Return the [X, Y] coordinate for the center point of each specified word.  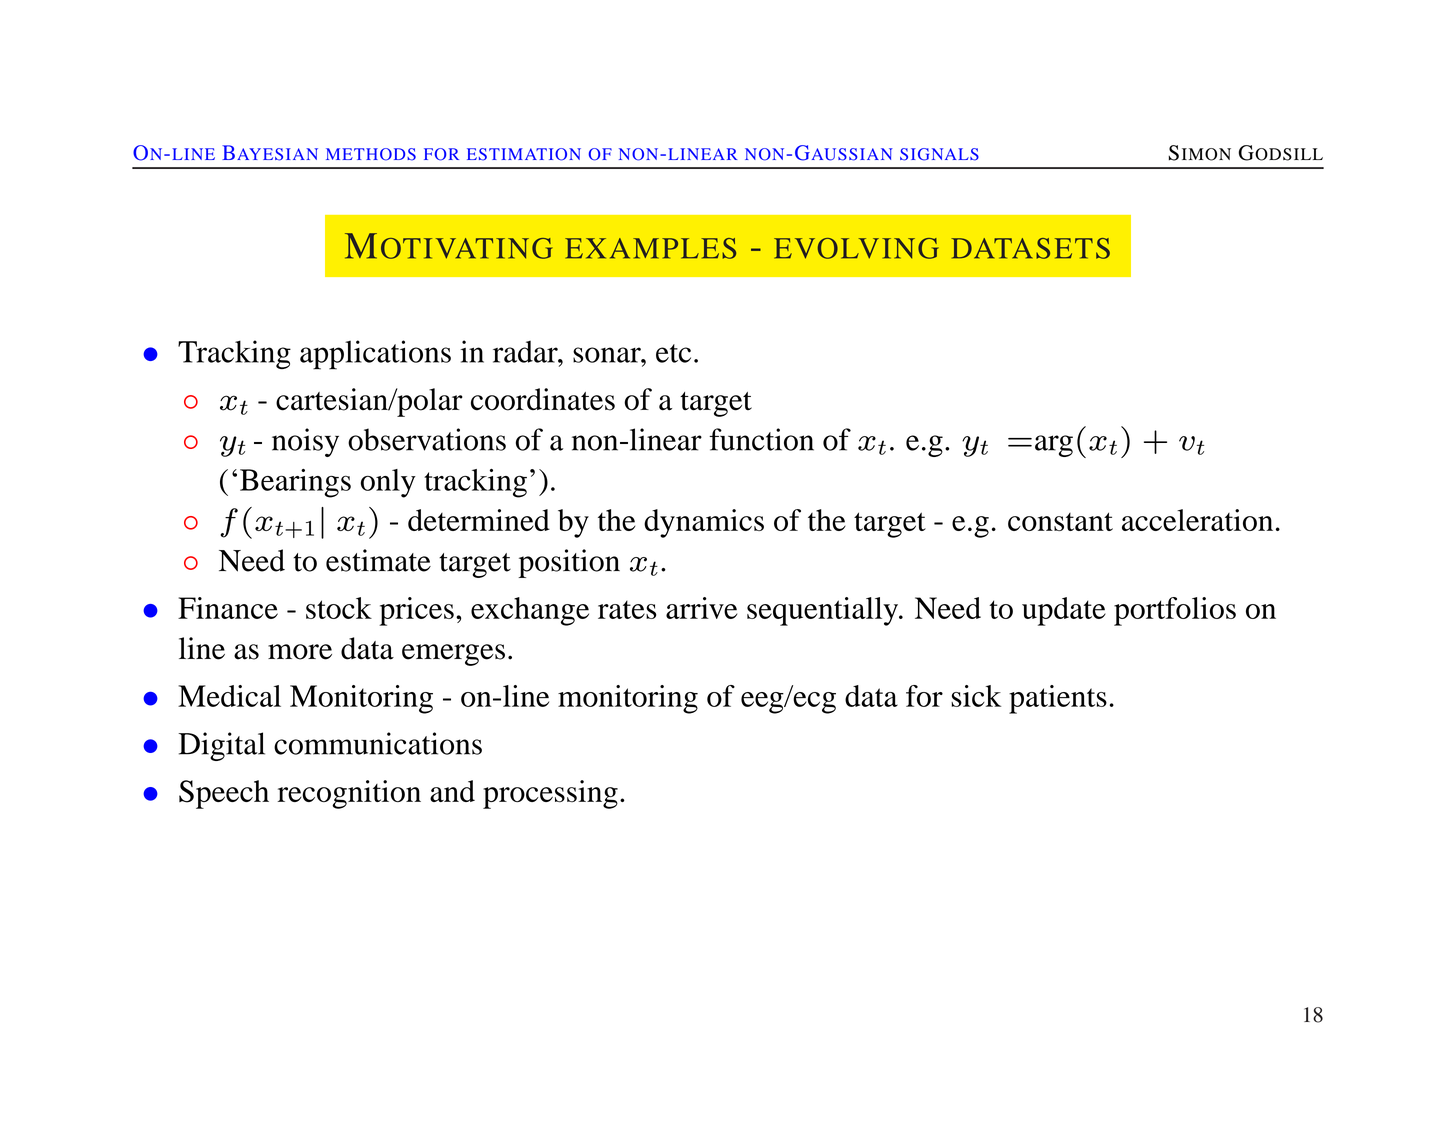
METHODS [371, 154]
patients [1058, 699]
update [1064, 611]
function [761, 439]
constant [1060, 521]
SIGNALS [939, 154]
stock [339, 608]
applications [375, 355]
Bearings [295, 483]
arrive [701, 608]
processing [550, 794]
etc [673, 353]
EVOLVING [856, 248]
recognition [349, 794]
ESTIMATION [524, 154]
